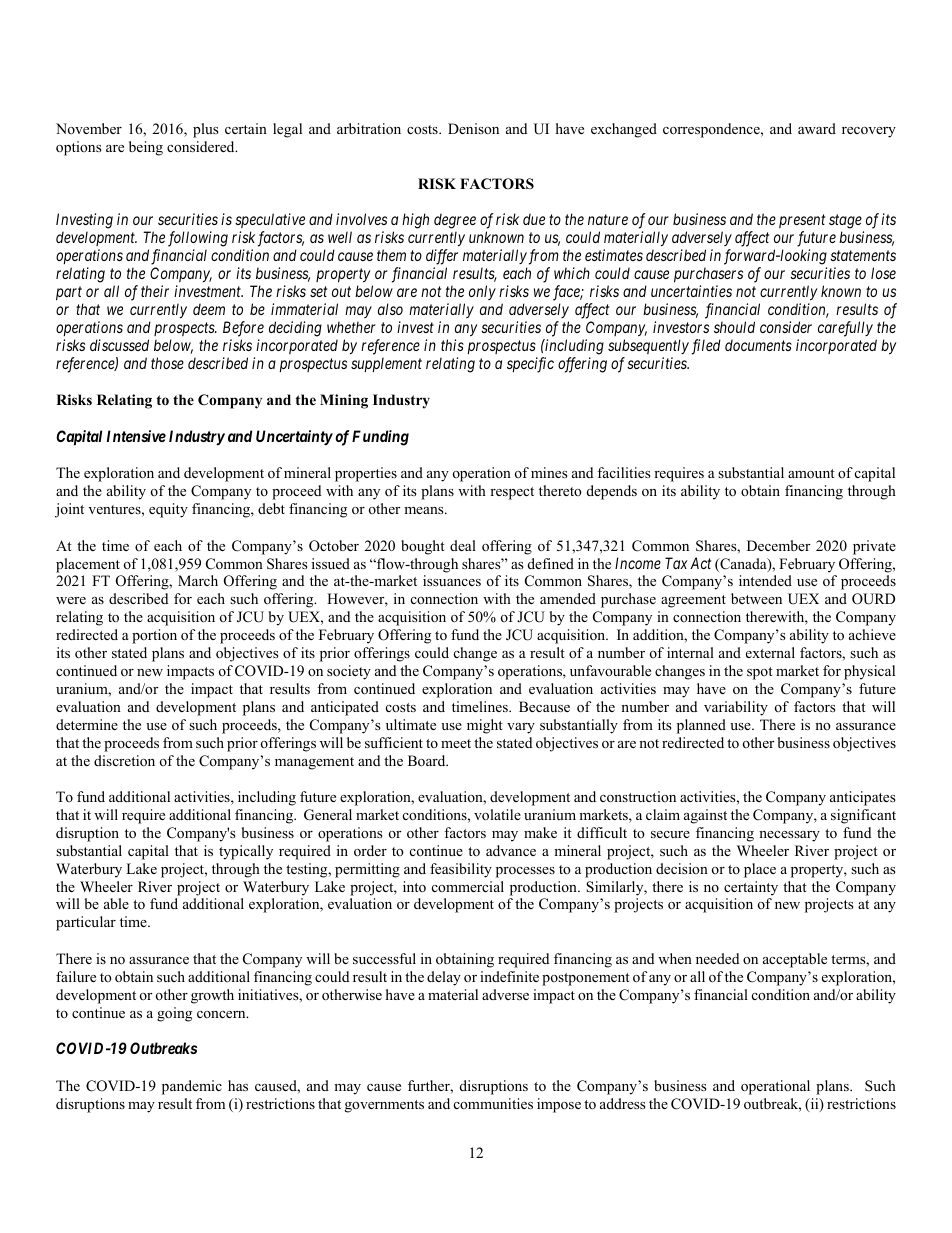 This page has height=1233, width=952. I want to click on Denison, so click(473, 128).
